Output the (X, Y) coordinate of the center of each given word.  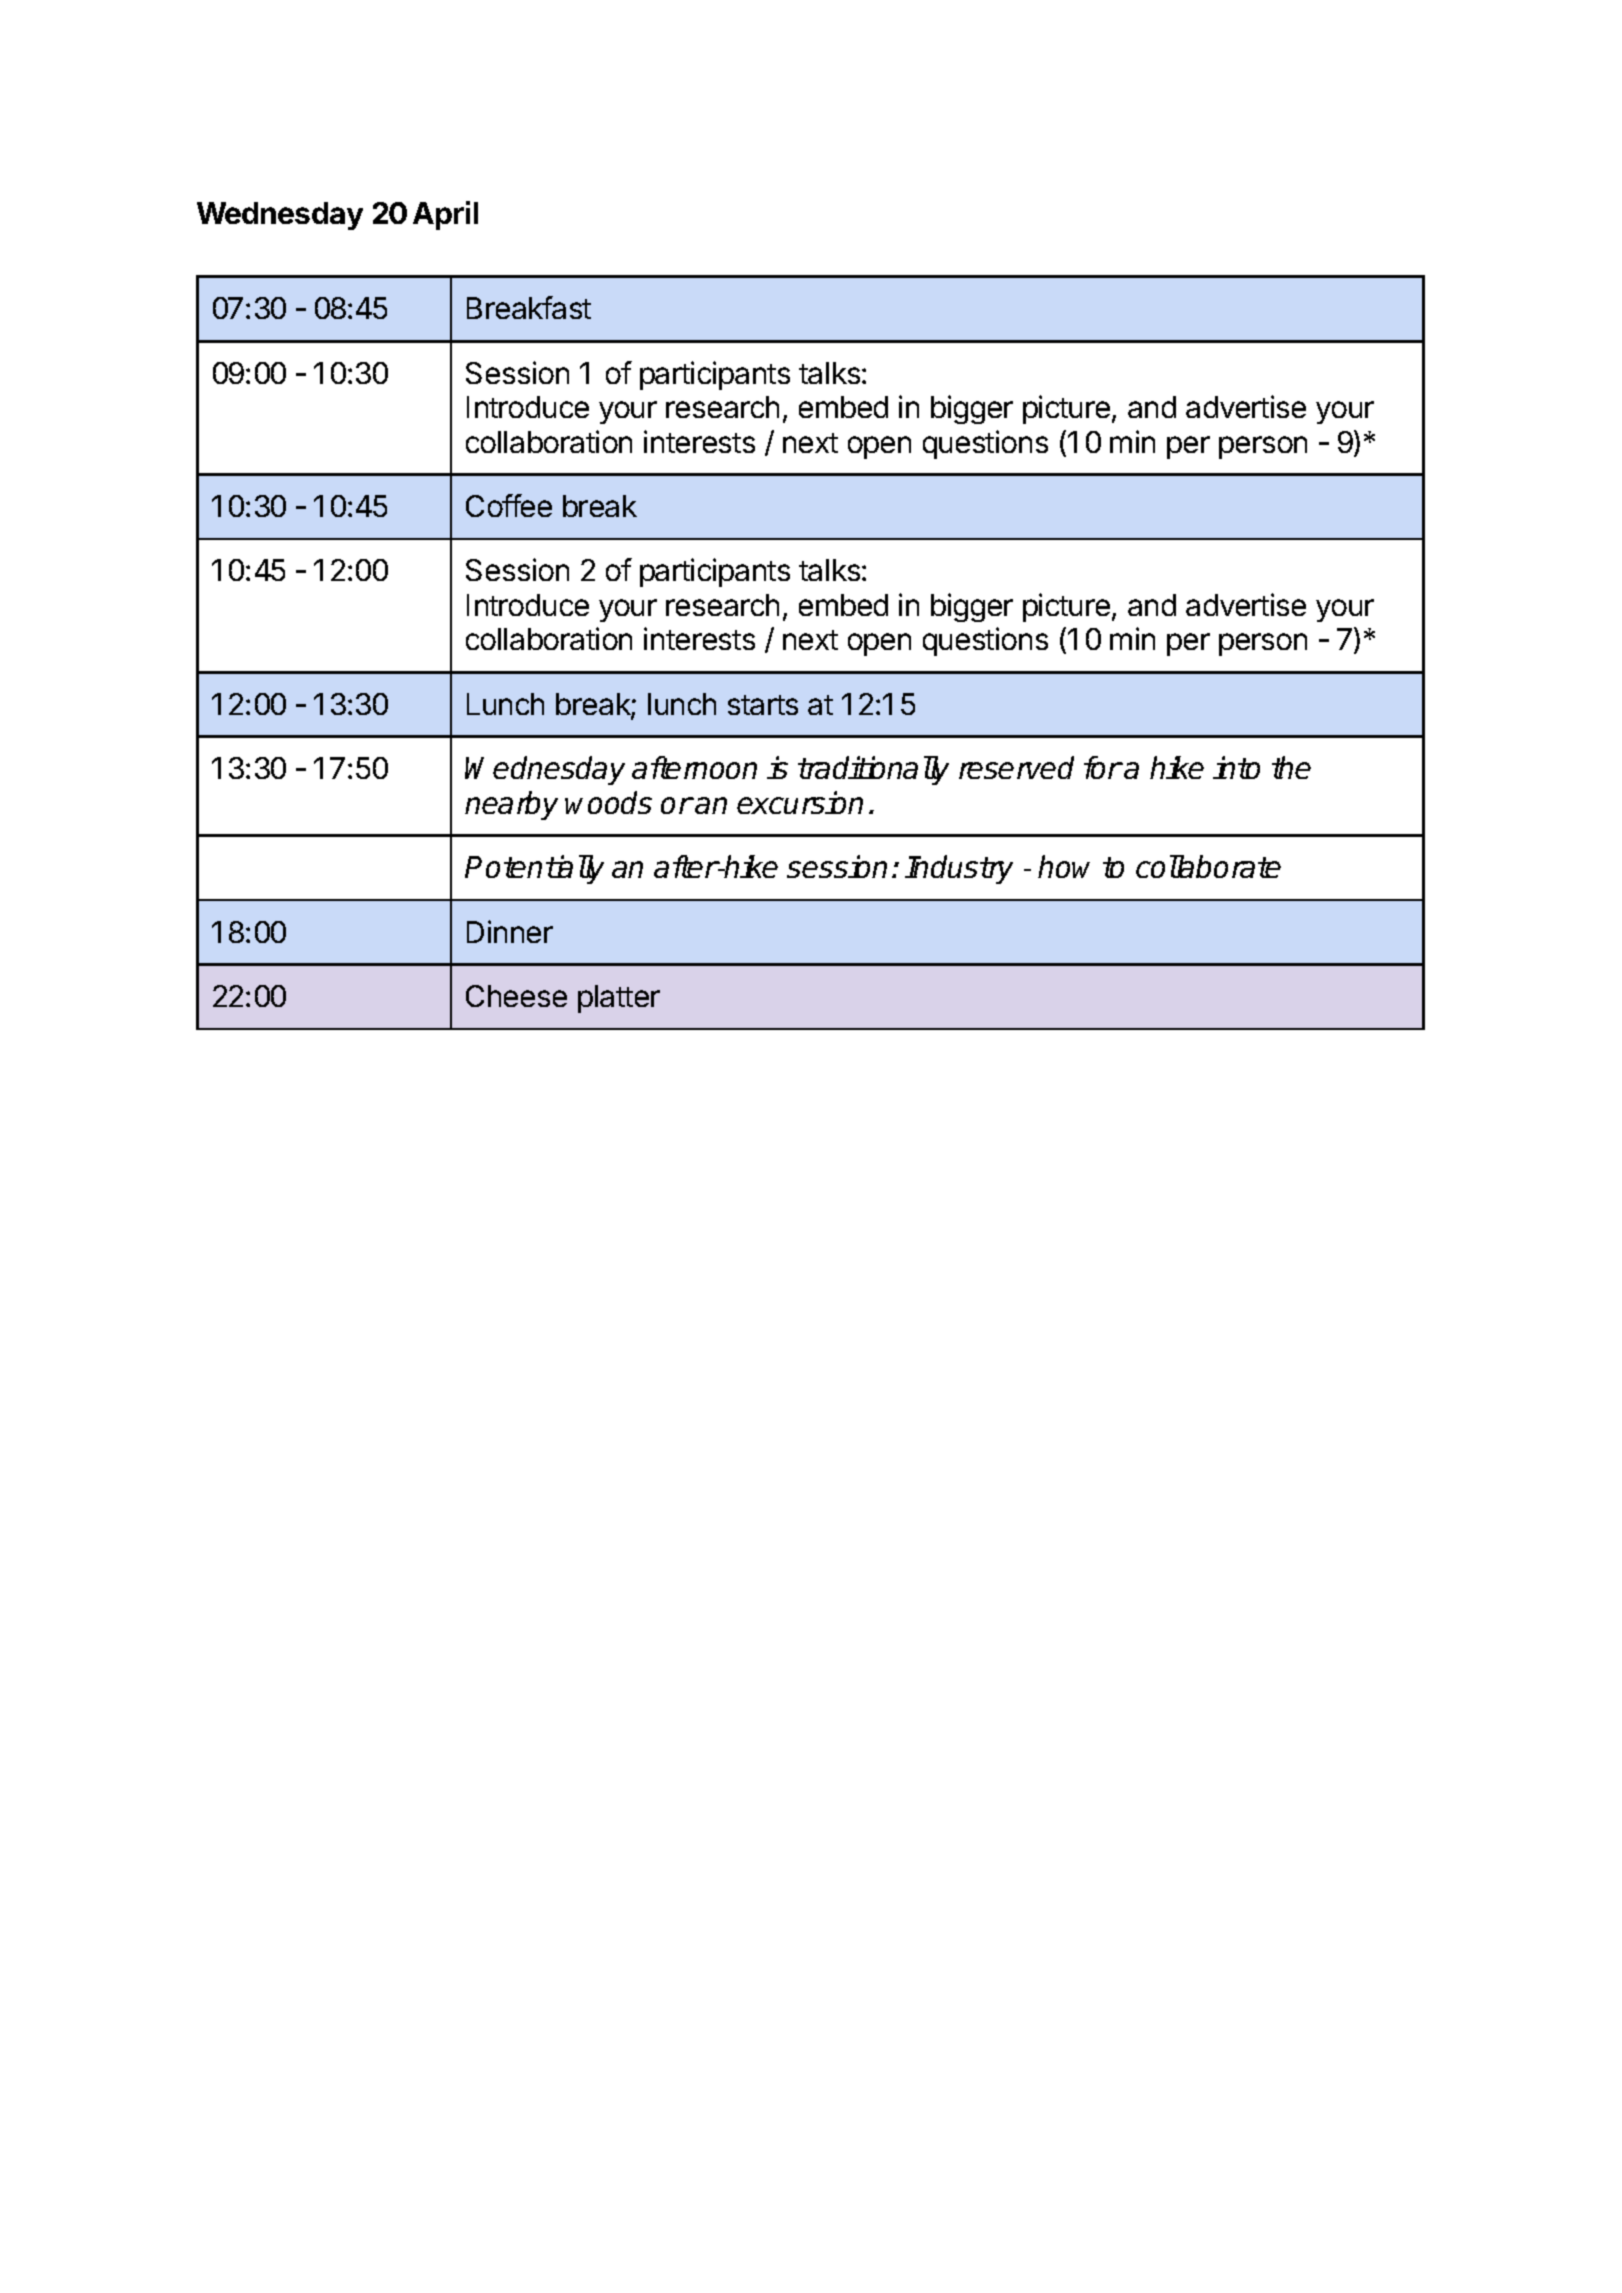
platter (619, 999)
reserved (1016, 767)
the (1291, 767)
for (1103, 767)
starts (763, 705)
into (1236, 767)
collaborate (1208, 866)
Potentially (534, 869)
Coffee (509, 505)
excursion (800, 802)
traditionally (873, 770)
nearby (511, 805)
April (445, 215)
